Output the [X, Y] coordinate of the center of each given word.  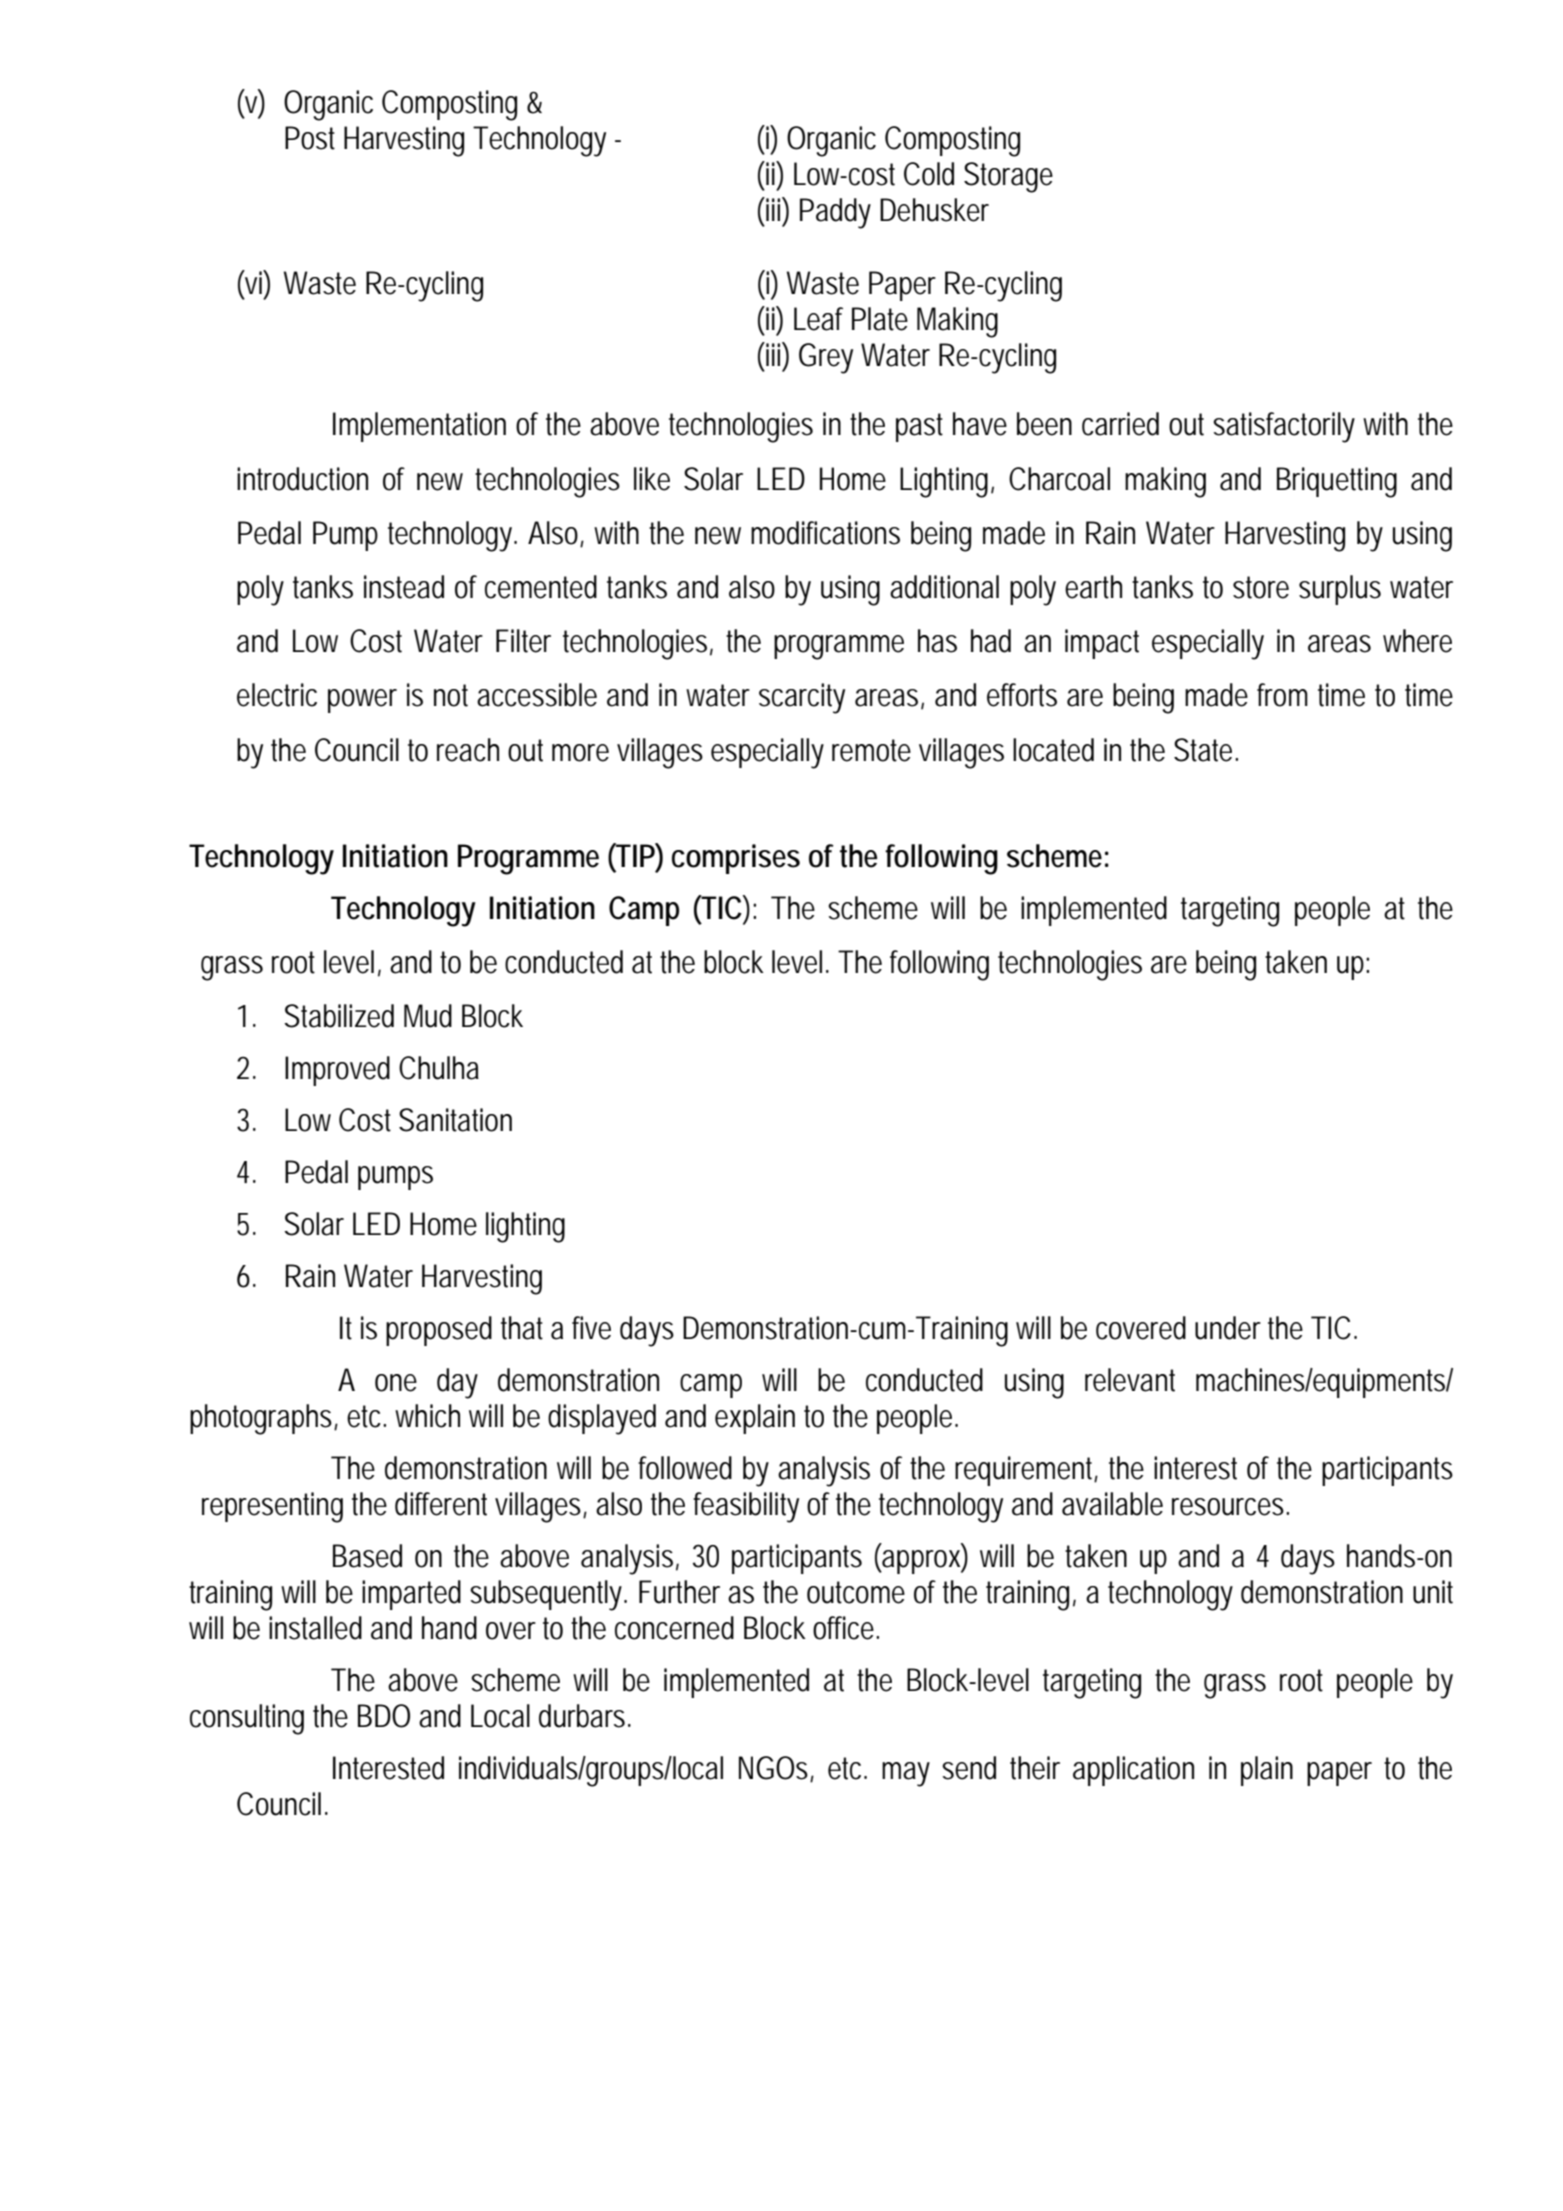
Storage [1008, 177]
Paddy [835, 213]
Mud [428, 1016]
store [1261, 587]
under [1228, 1328]
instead [404, 587]
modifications [825, 533]
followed [685, 1468]
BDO [384, 1716]
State [1205, 750]
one [396, 1383]
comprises [736, 859]
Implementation [419, 427]
